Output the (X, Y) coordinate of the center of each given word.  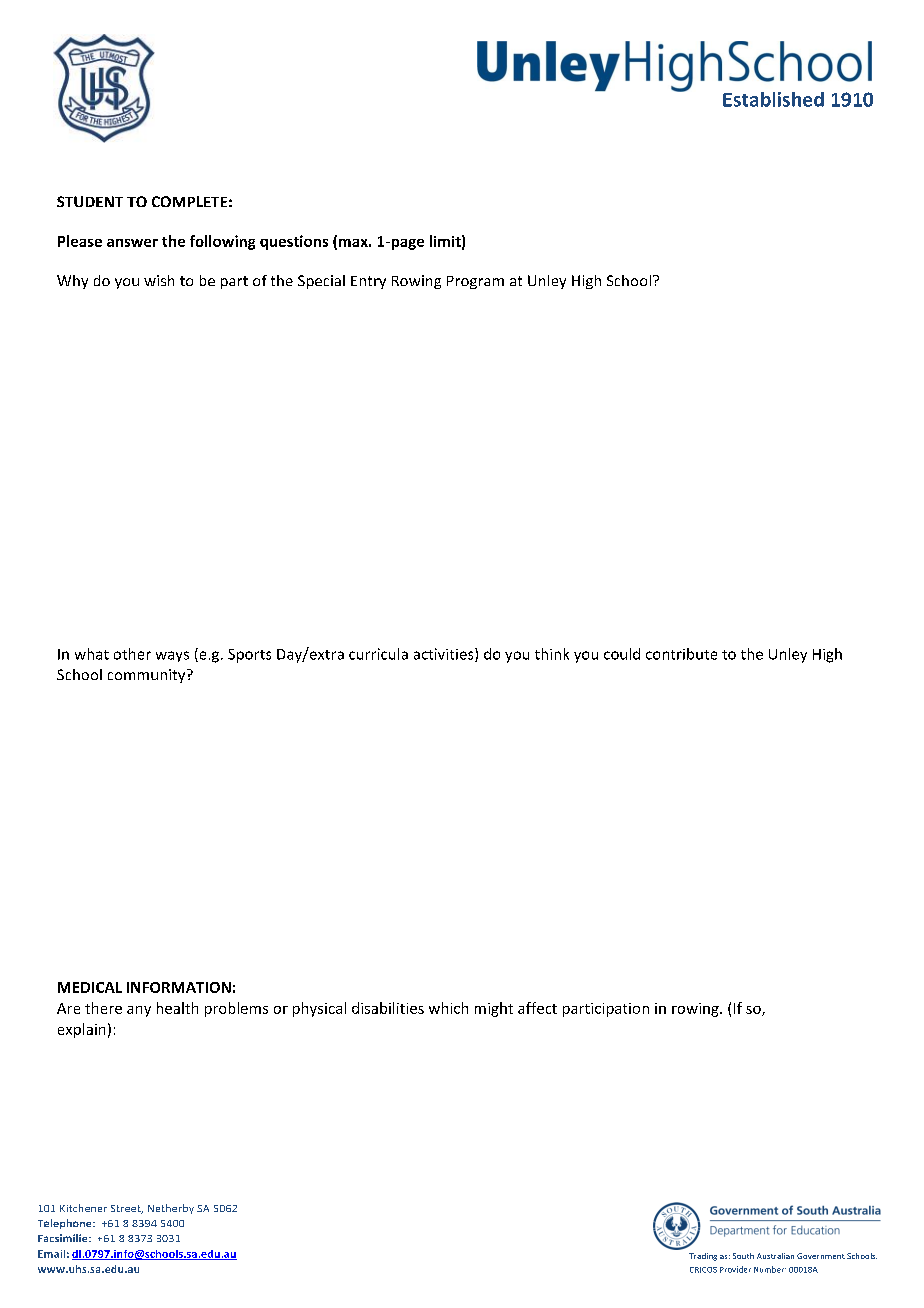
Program (475, 282)
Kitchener (83, 1208)
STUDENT (90, 201)
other (132, 654)
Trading (703, 1257)
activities (445, 655)
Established (773, 99)
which (448, 1008)
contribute (681, 654)
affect (537, 1008)
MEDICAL (90, 987)
